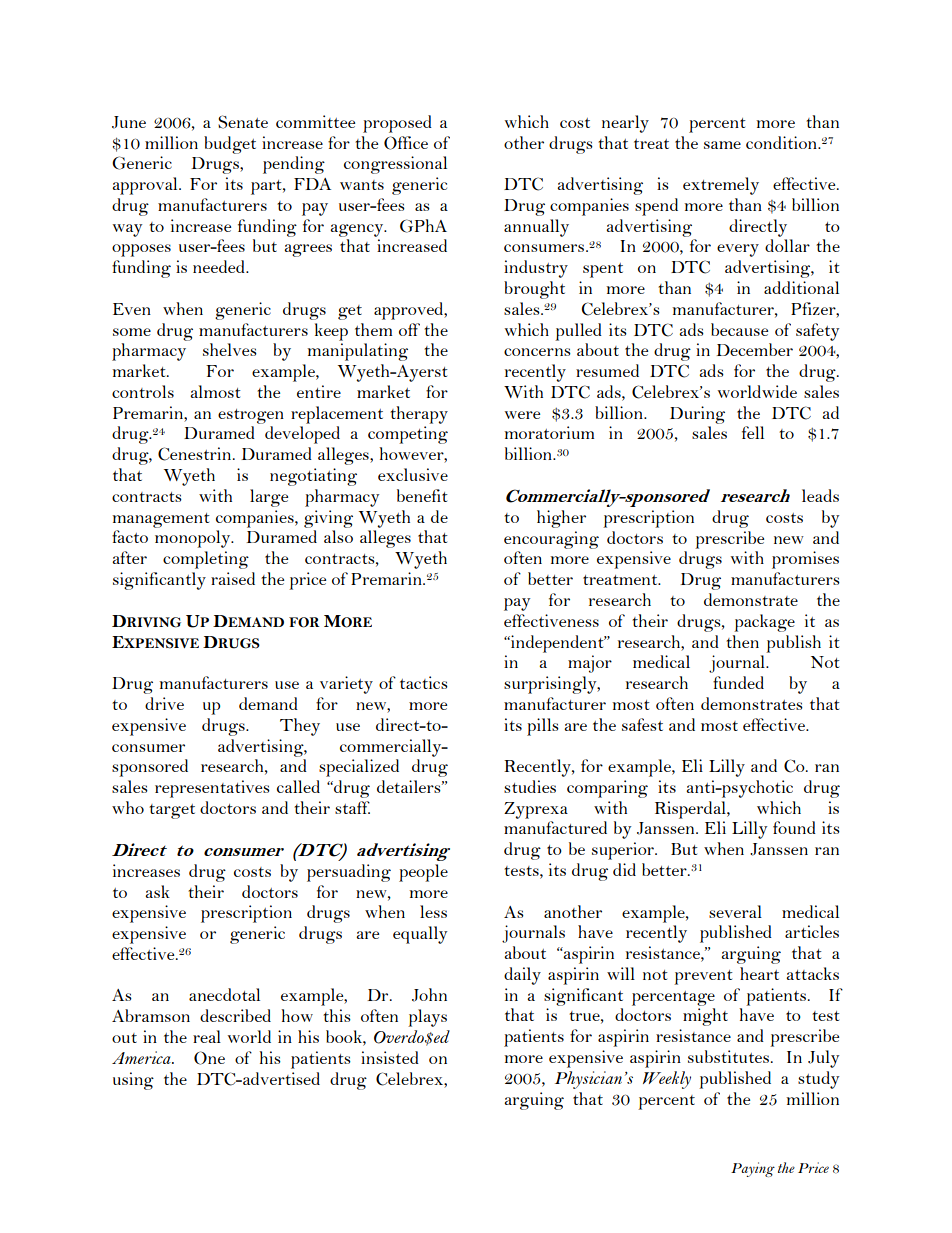  What do you see at coordinates (406, 143) in the screenshot?
I see `Office` at bounding box center [406, 143].
